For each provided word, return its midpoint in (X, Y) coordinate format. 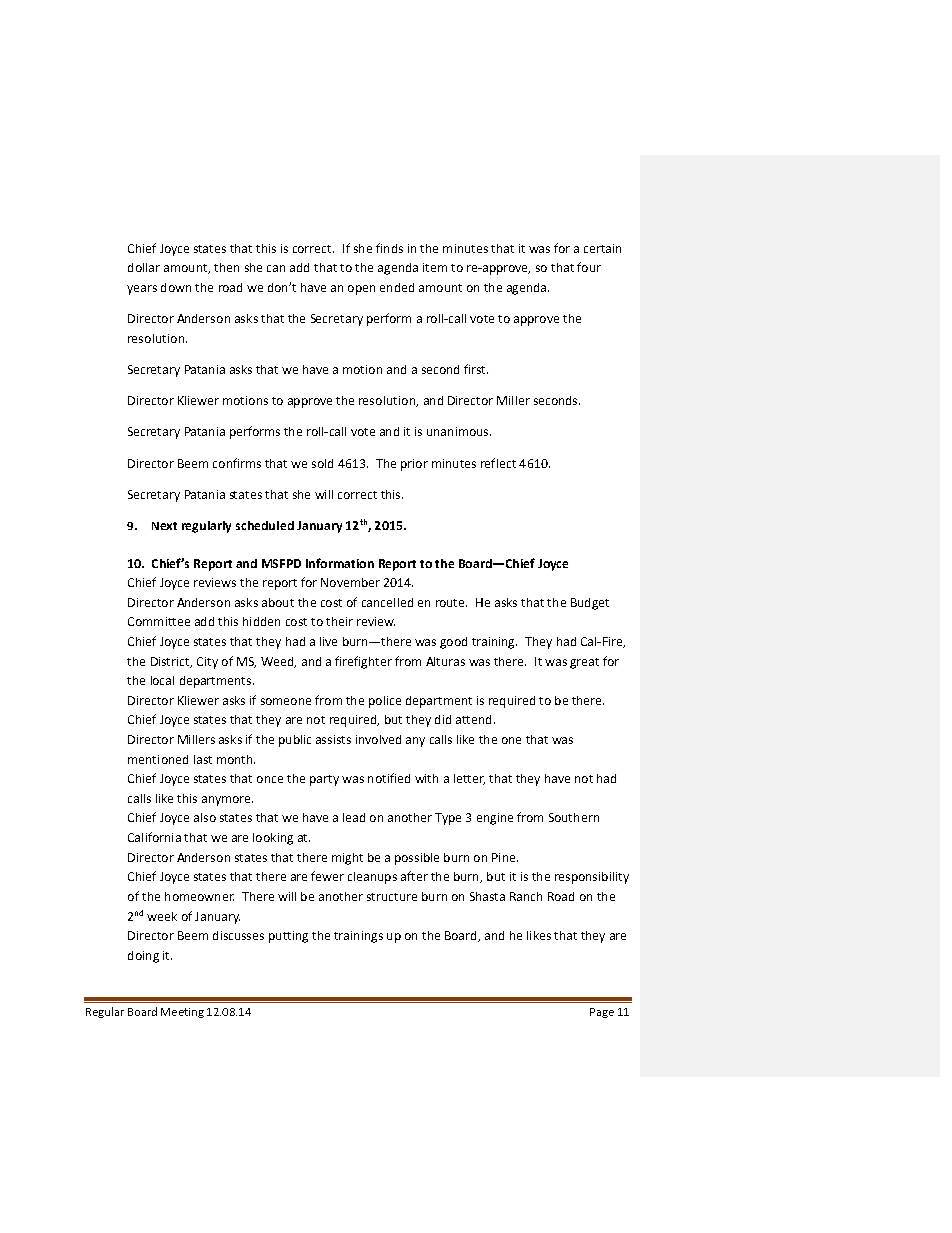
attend (473, 719)
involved (378, 739)
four (589, 267)
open (361, 290)
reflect (498, 463)
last (203, 759)
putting (288, 937)
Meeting (182, 1013)
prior (414, 465)
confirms (237, 463)
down (176, 287)
